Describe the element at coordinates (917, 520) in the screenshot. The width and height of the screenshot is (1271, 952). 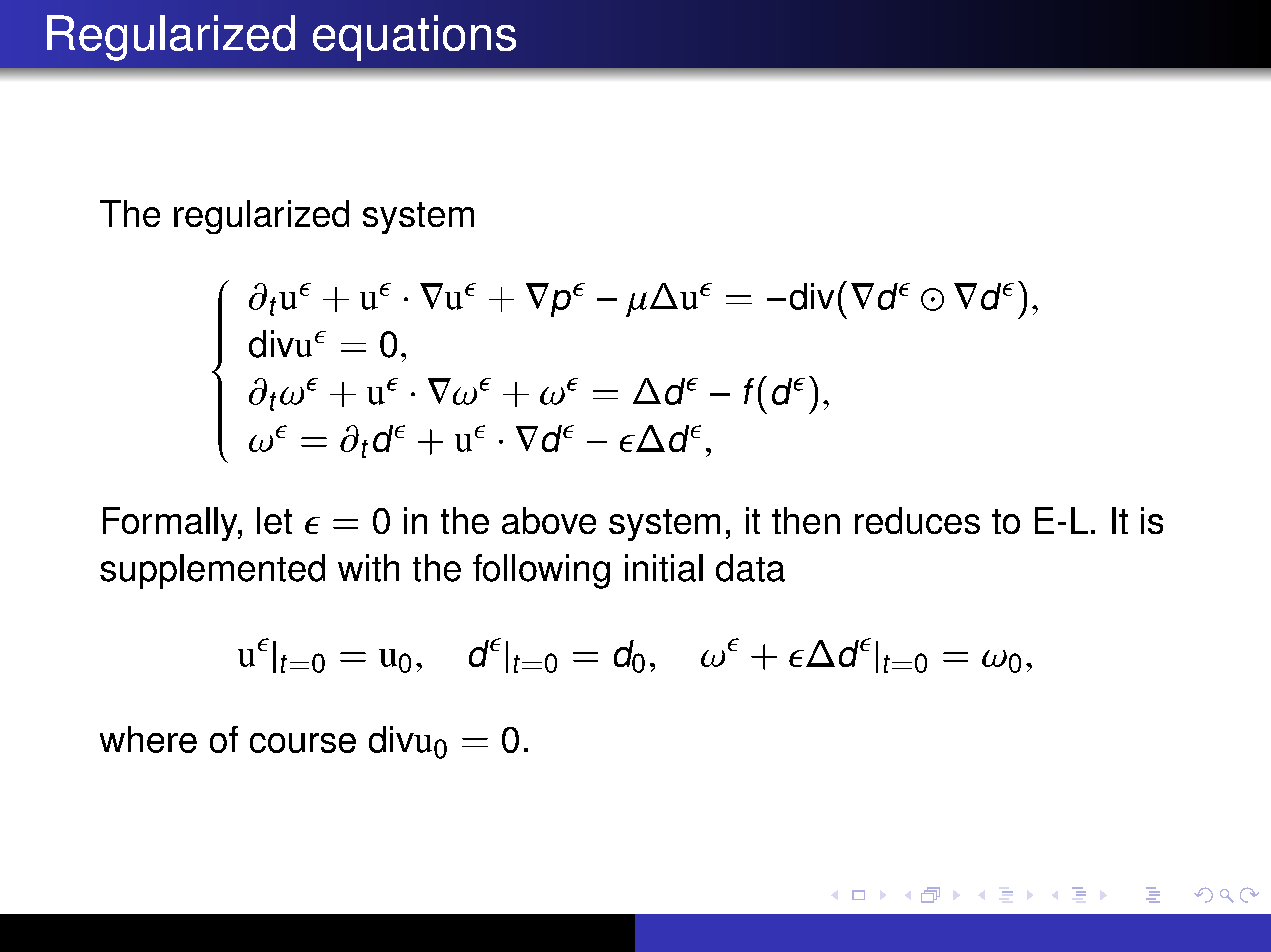
I see `reduces` at that location.
